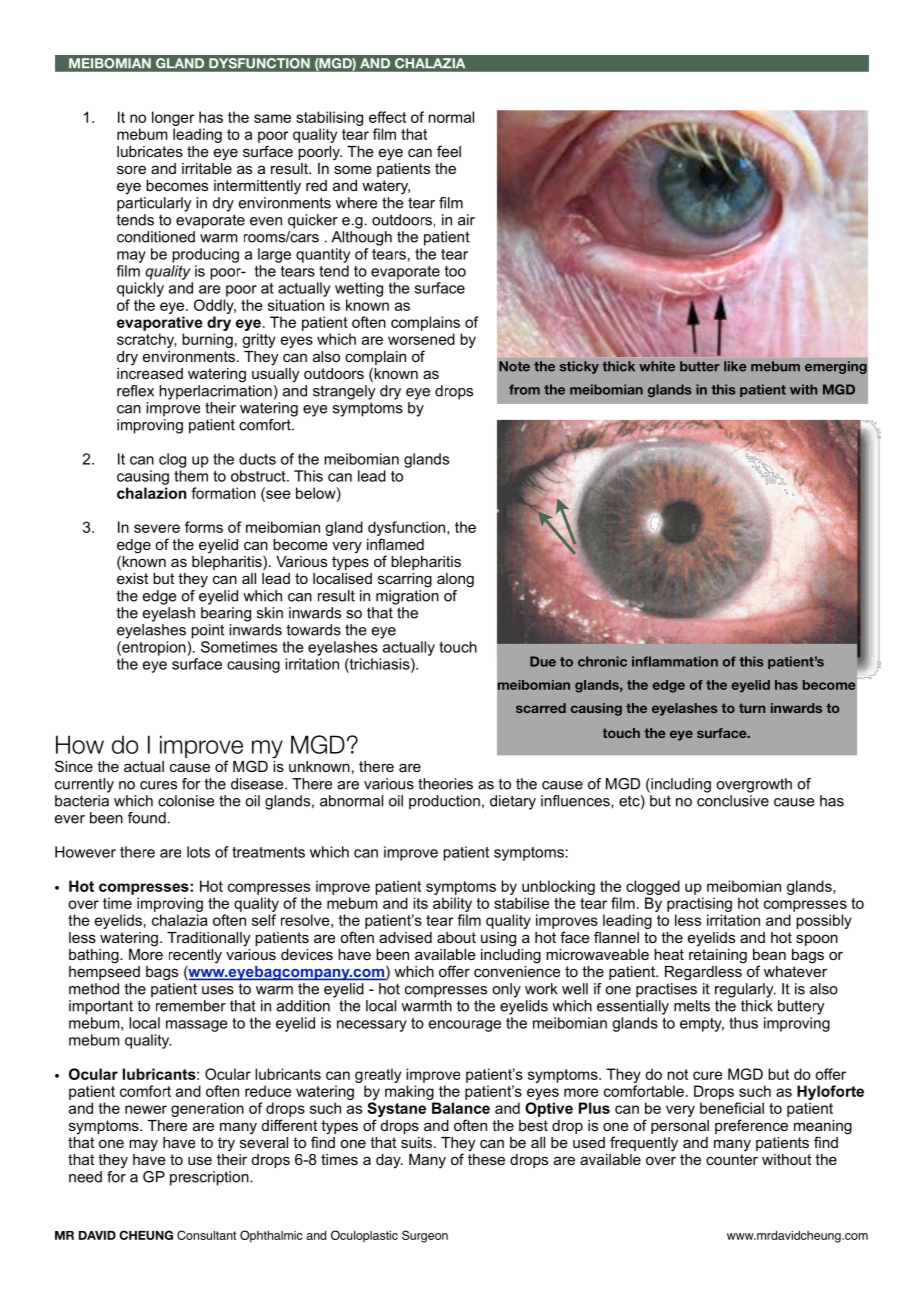  I want to click on point, so click(207, 631).
